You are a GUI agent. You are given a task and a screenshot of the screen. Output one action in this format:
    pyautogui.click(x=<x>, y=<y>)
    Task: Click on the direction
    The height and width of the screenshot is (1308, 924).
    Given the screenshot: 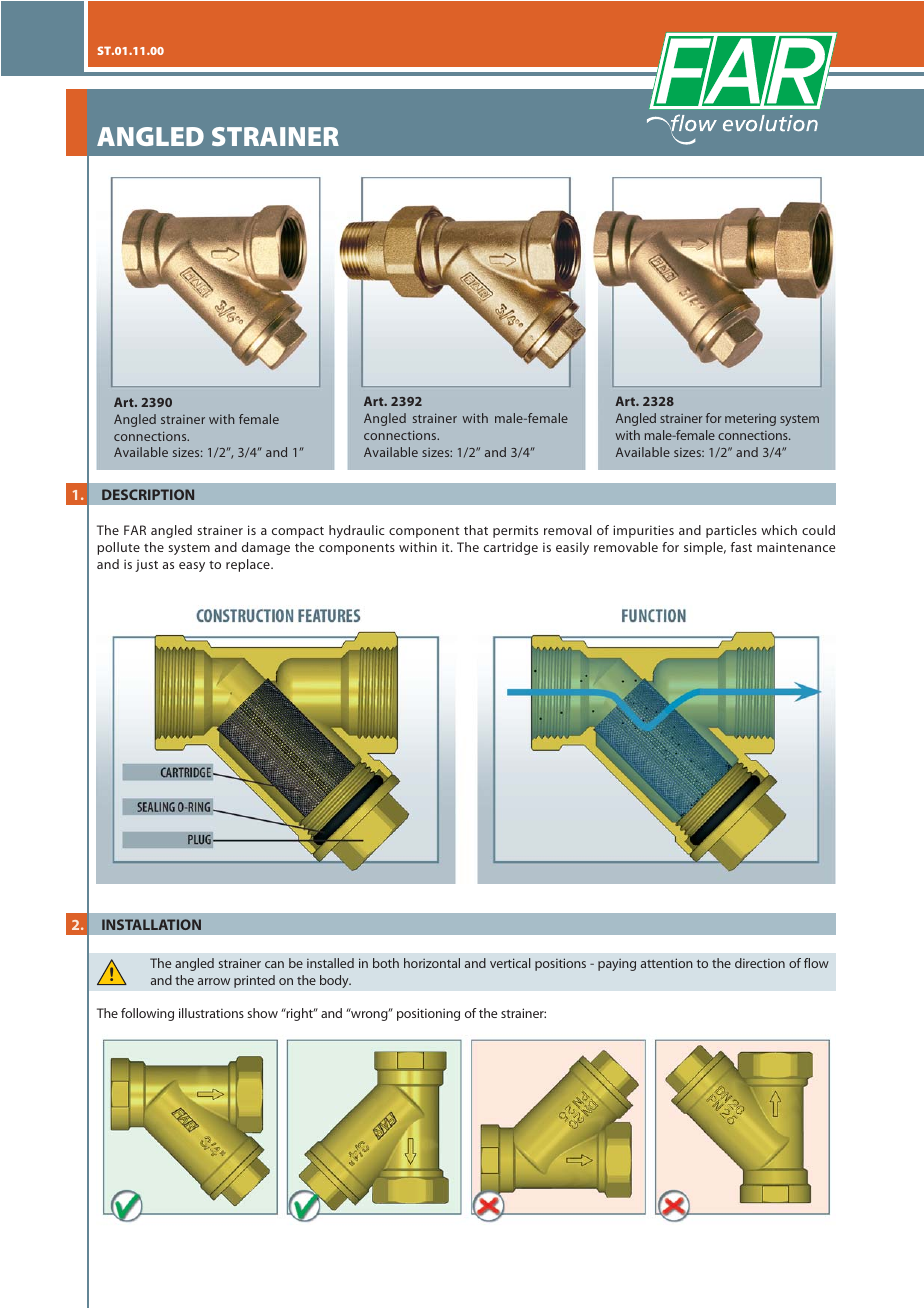 What is the action you would take?
    pyautogui.click(x=760, y=963)
